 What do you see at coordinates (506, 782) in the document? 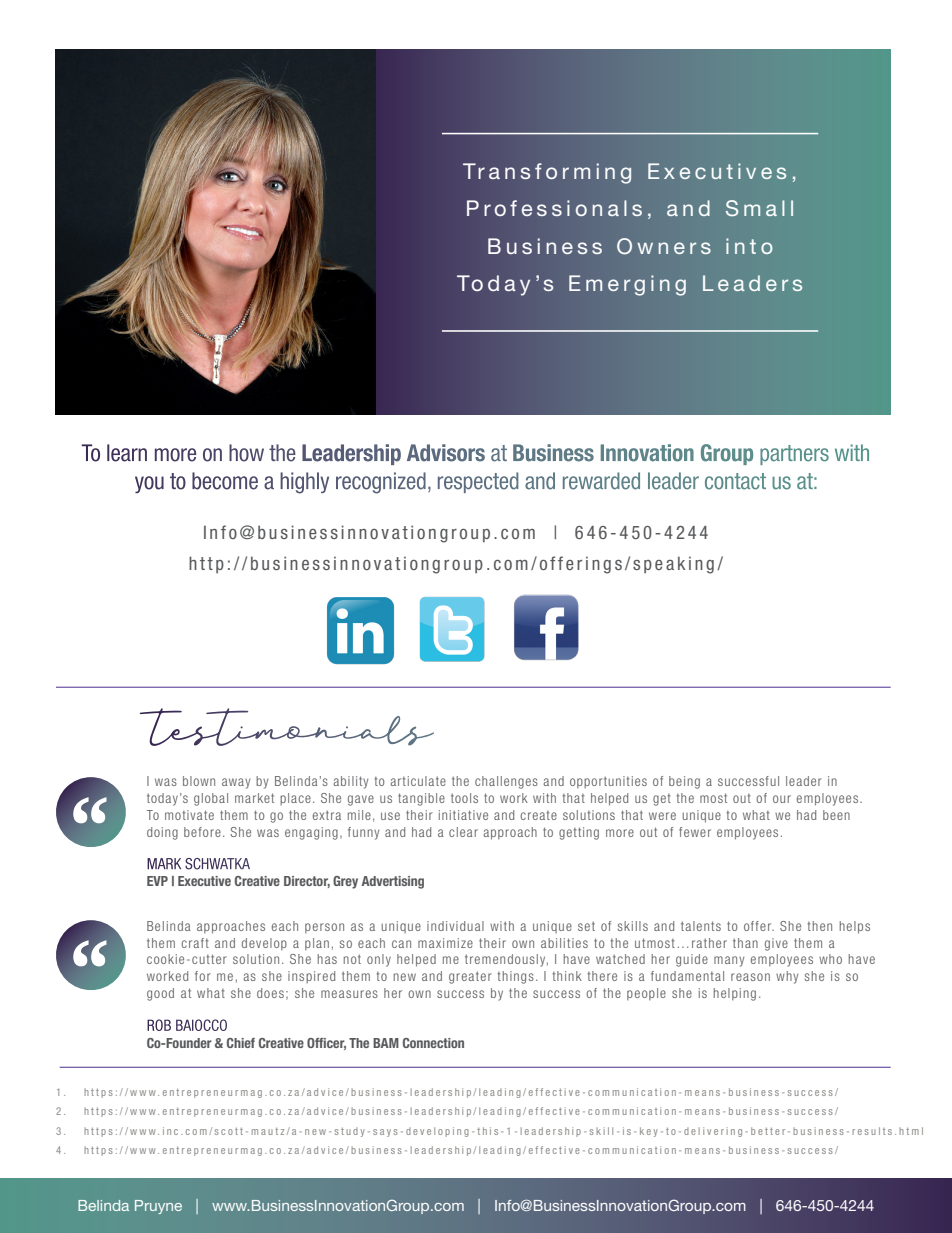
I see `challenges` at bounding box center [506, 782].
